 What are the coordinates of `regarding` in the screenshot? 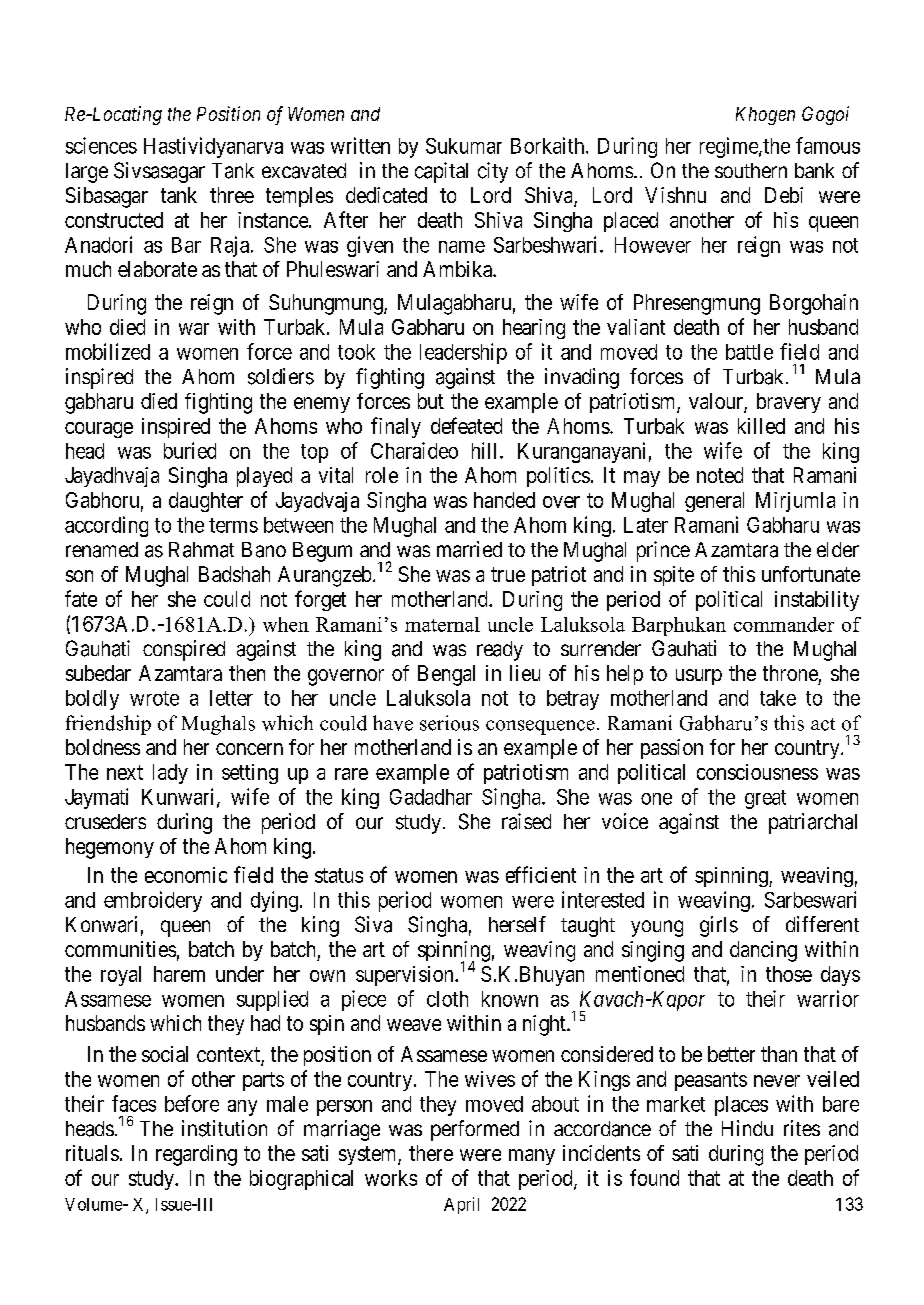 It's located at (196, 1155).
